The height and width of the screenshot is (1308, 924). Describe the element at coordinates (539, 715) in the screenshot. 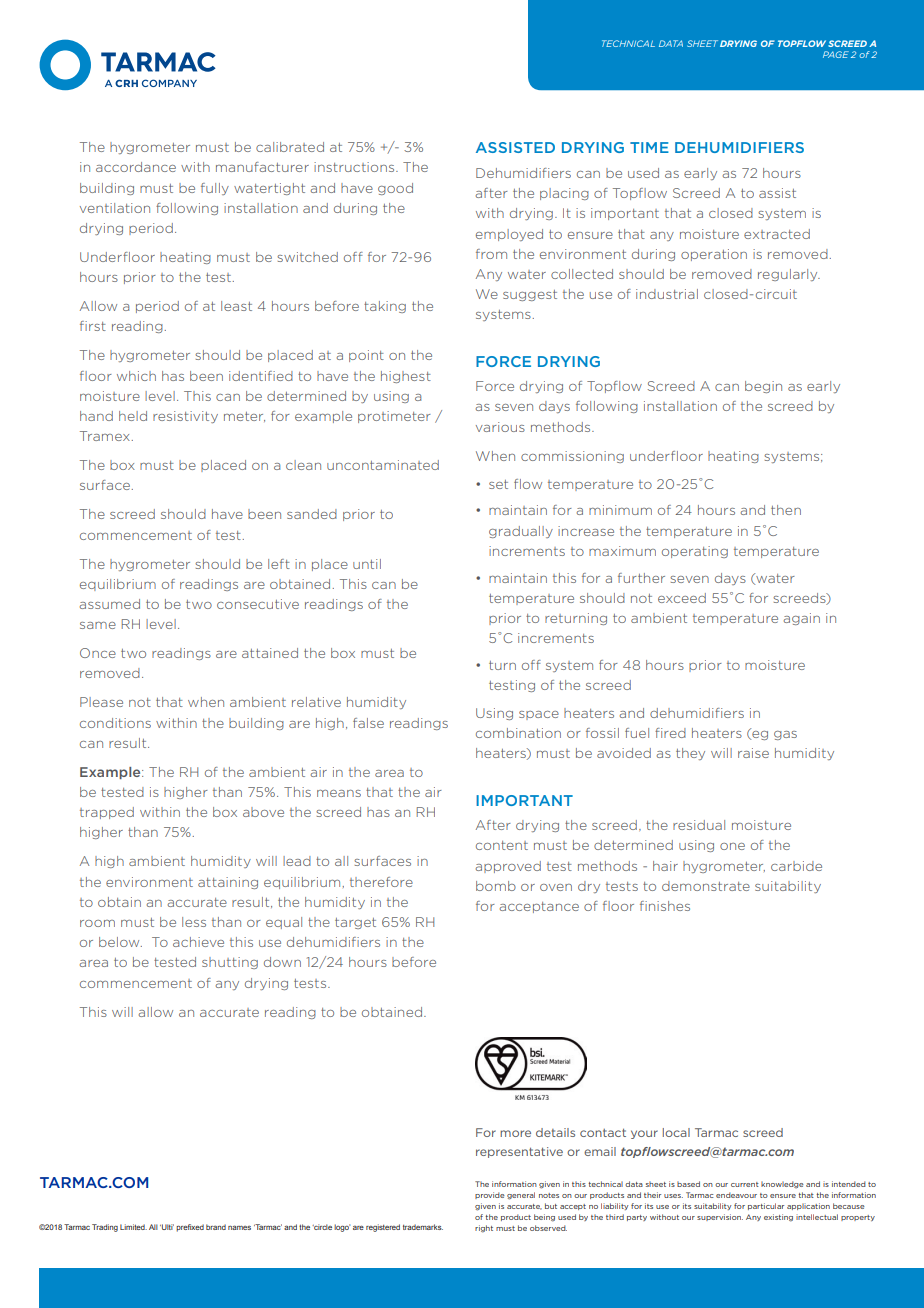

I see `space` at that location.
